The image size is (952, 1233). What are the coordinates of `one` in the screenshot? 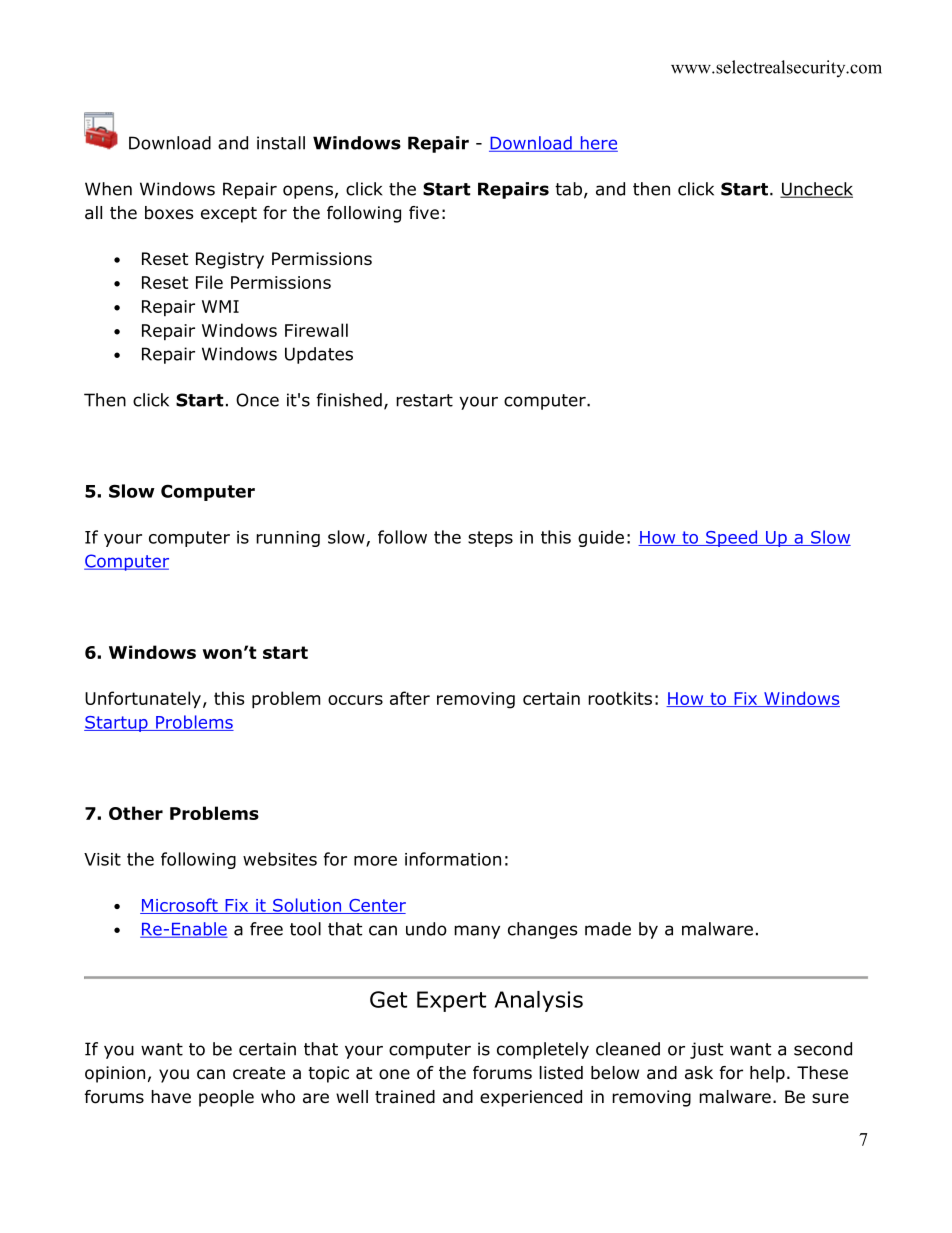 It's located at (394, 1074).
